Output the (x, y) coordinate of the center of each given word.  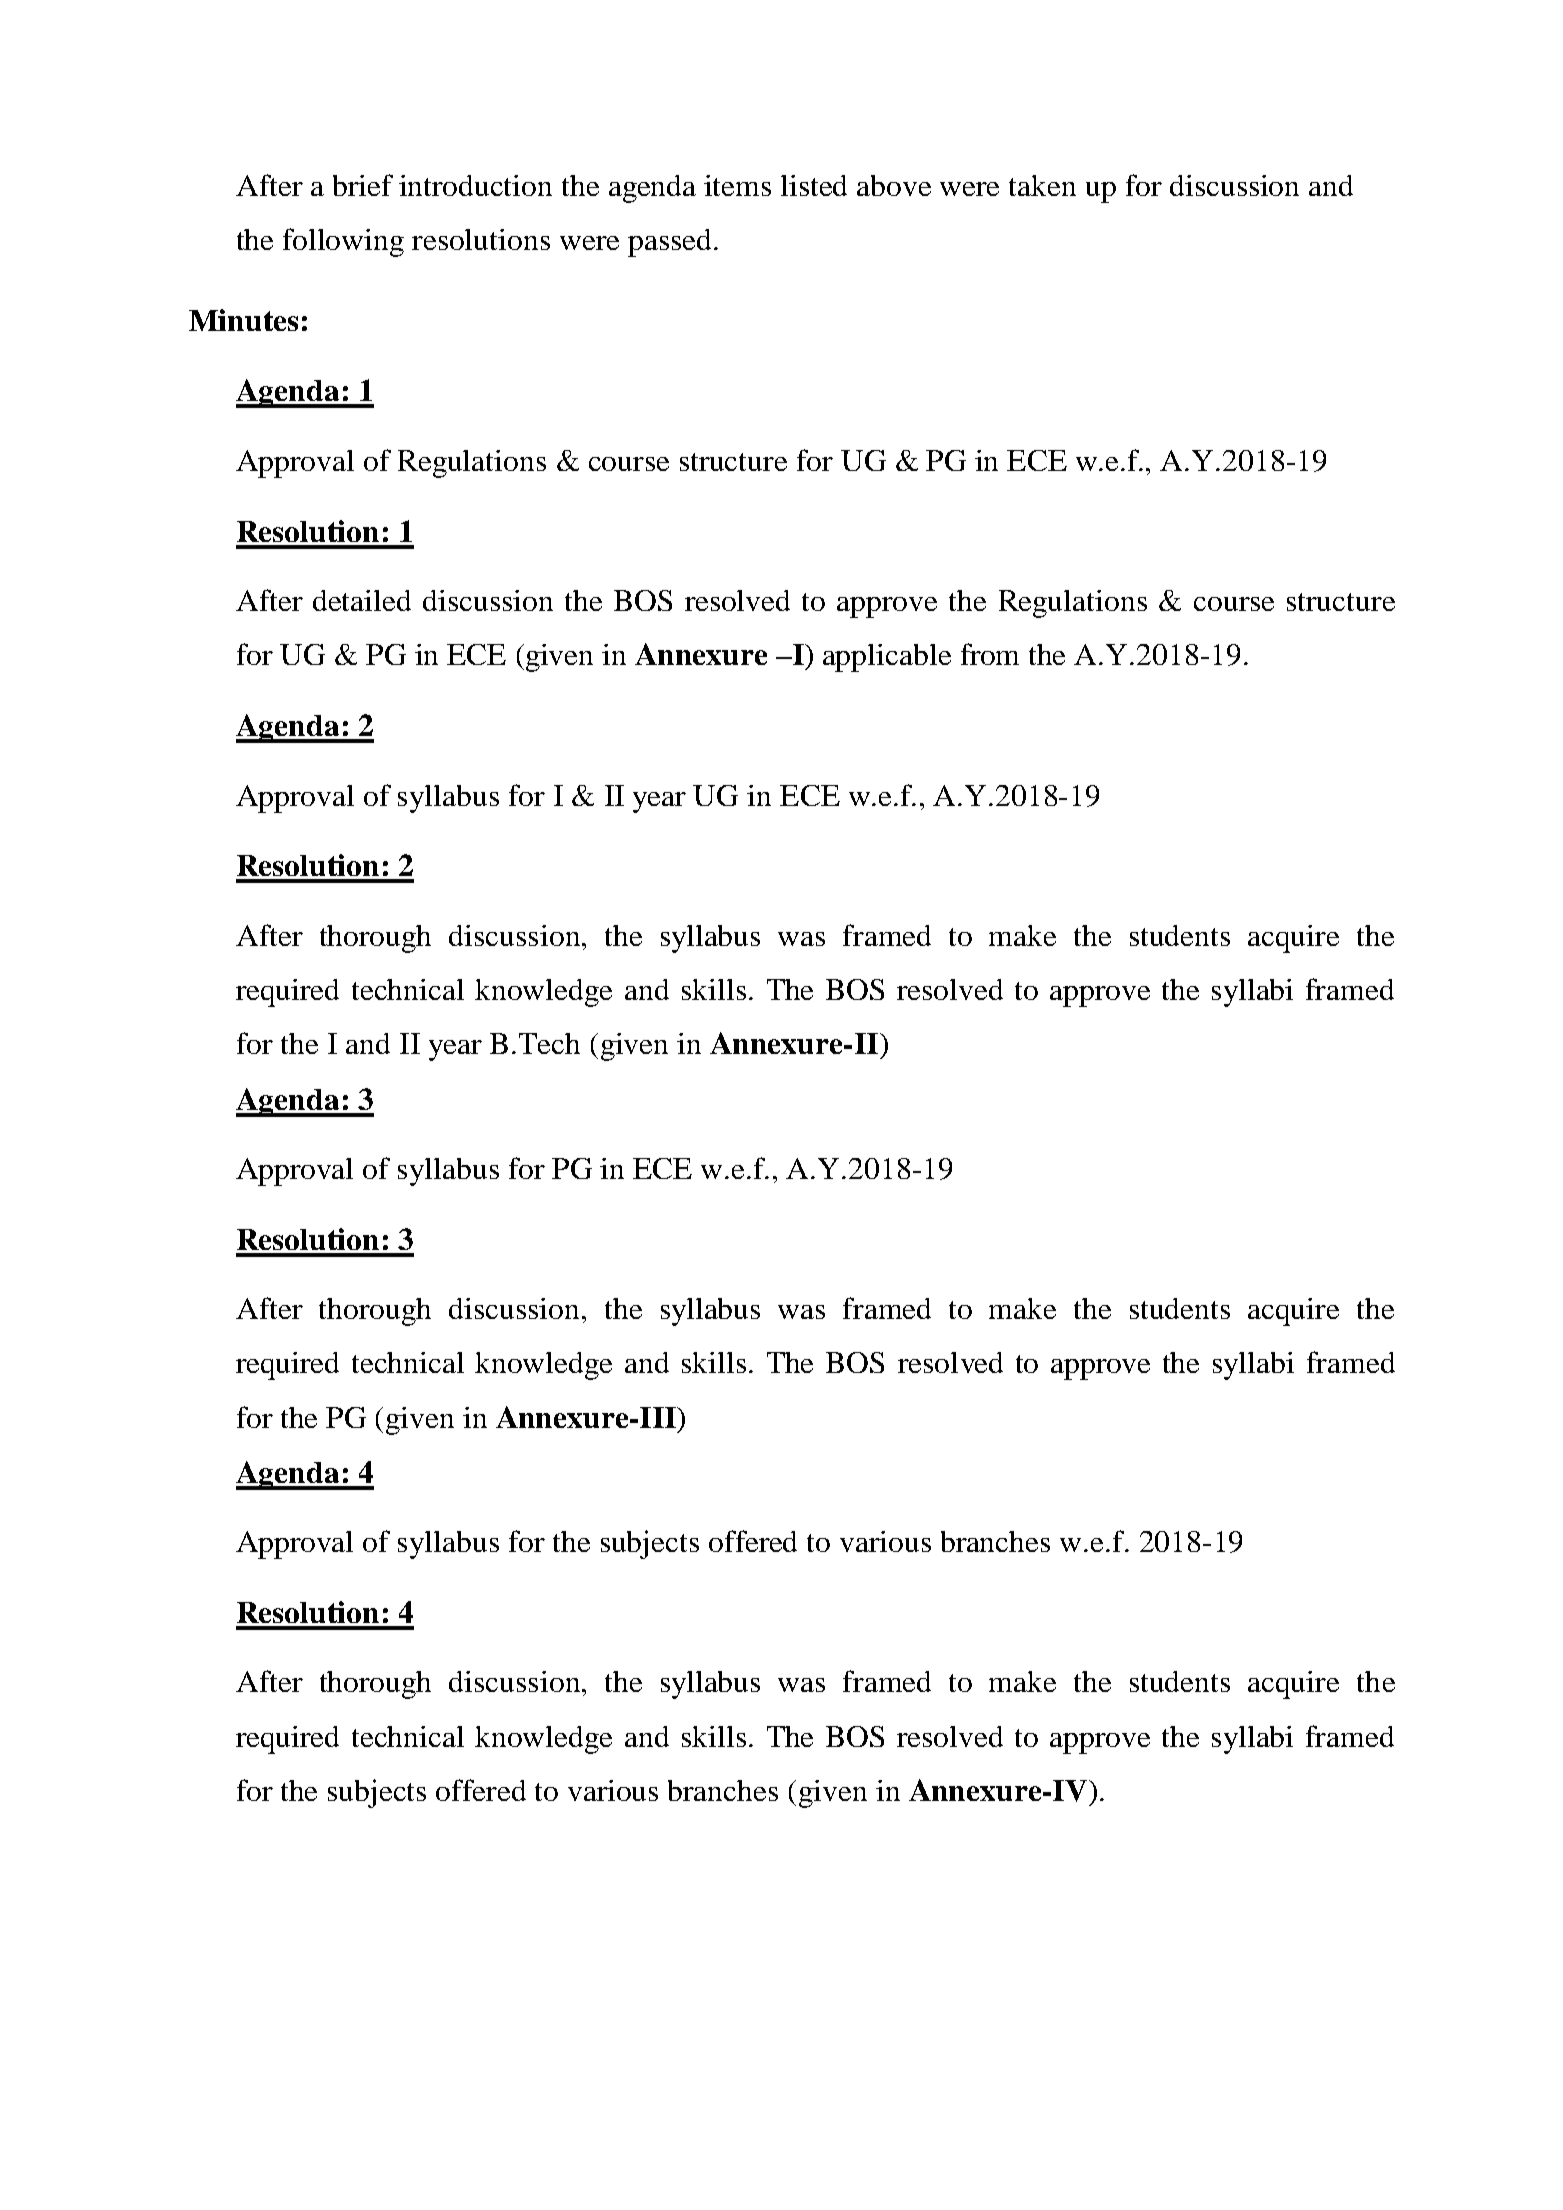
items (737, 185)
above (894, 185)
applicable (887, 658)
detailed (362, 600)
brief (363, 185)
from (990, 654)
